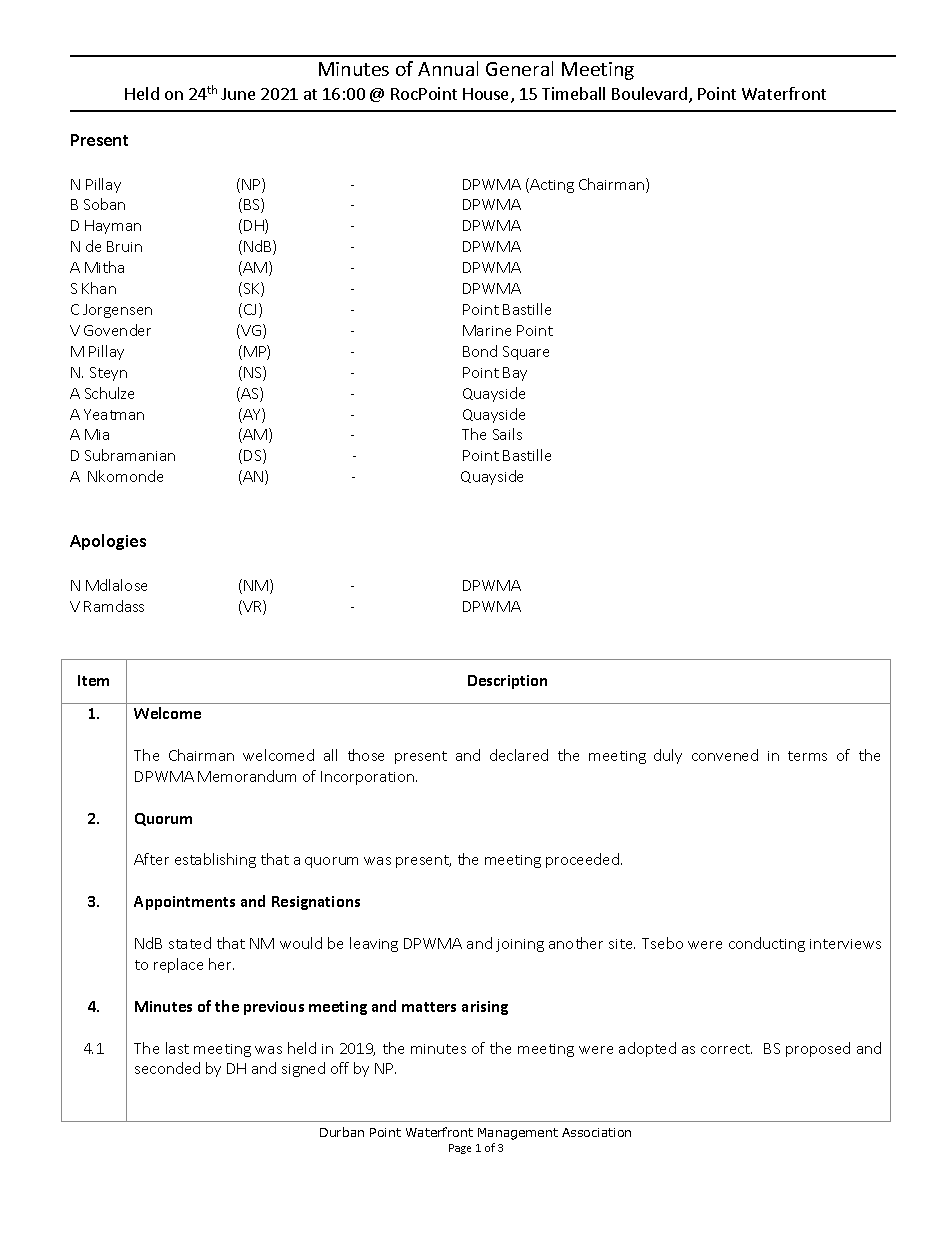 The image size is (952, 1233). What do you see at coordinates (247, 776) in the screenshot?
I see `Memorandum` at bounding box center [247, 776].
